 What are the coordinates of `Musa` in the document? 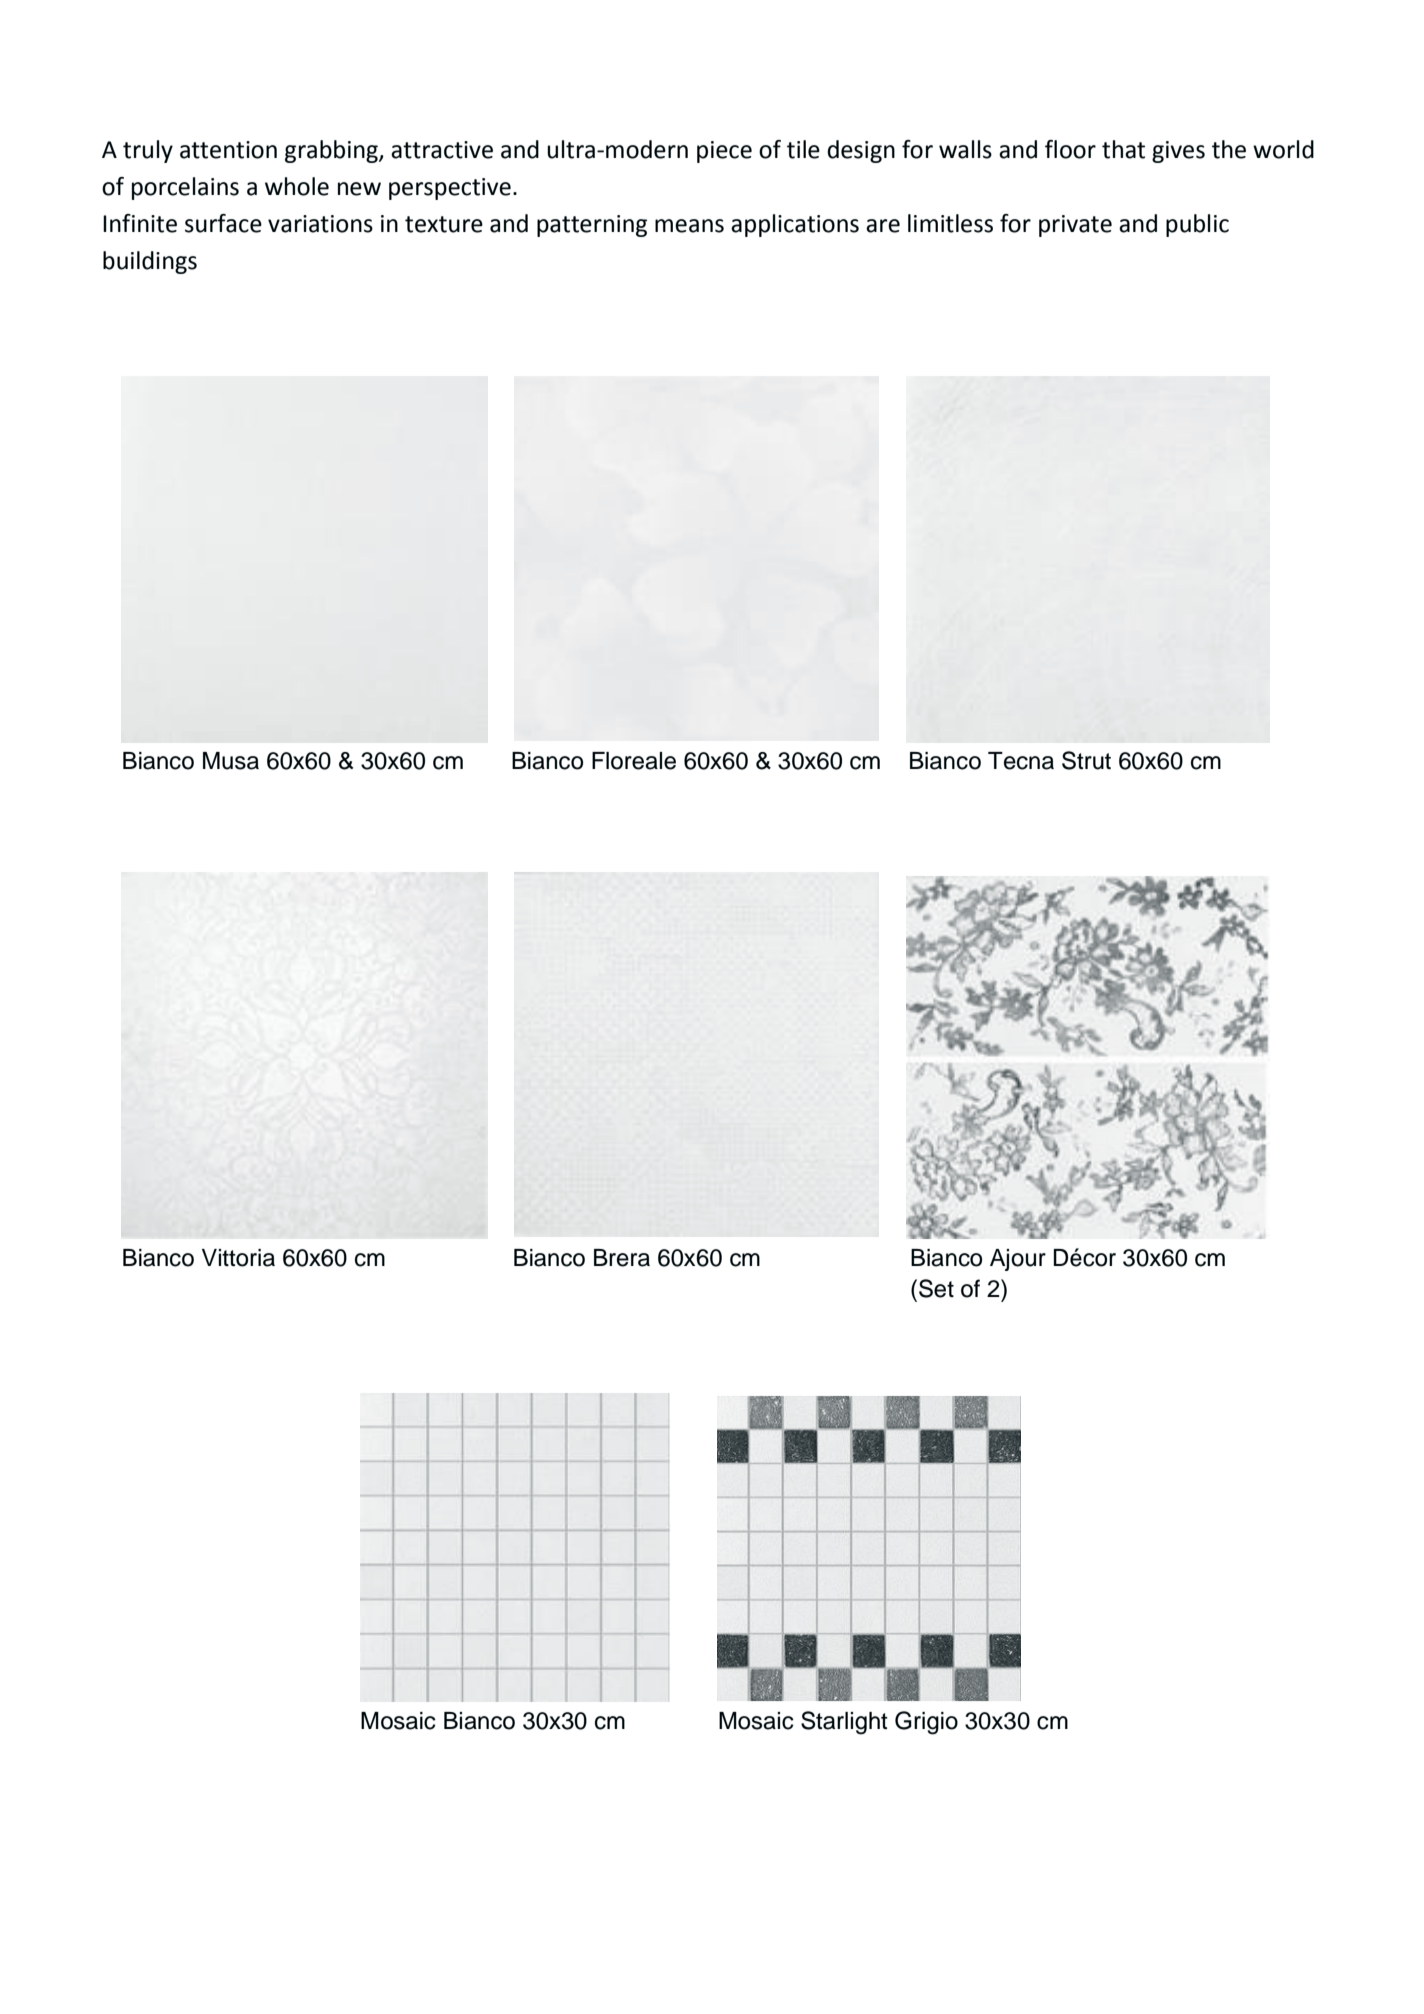 It's located at (231, 761).
